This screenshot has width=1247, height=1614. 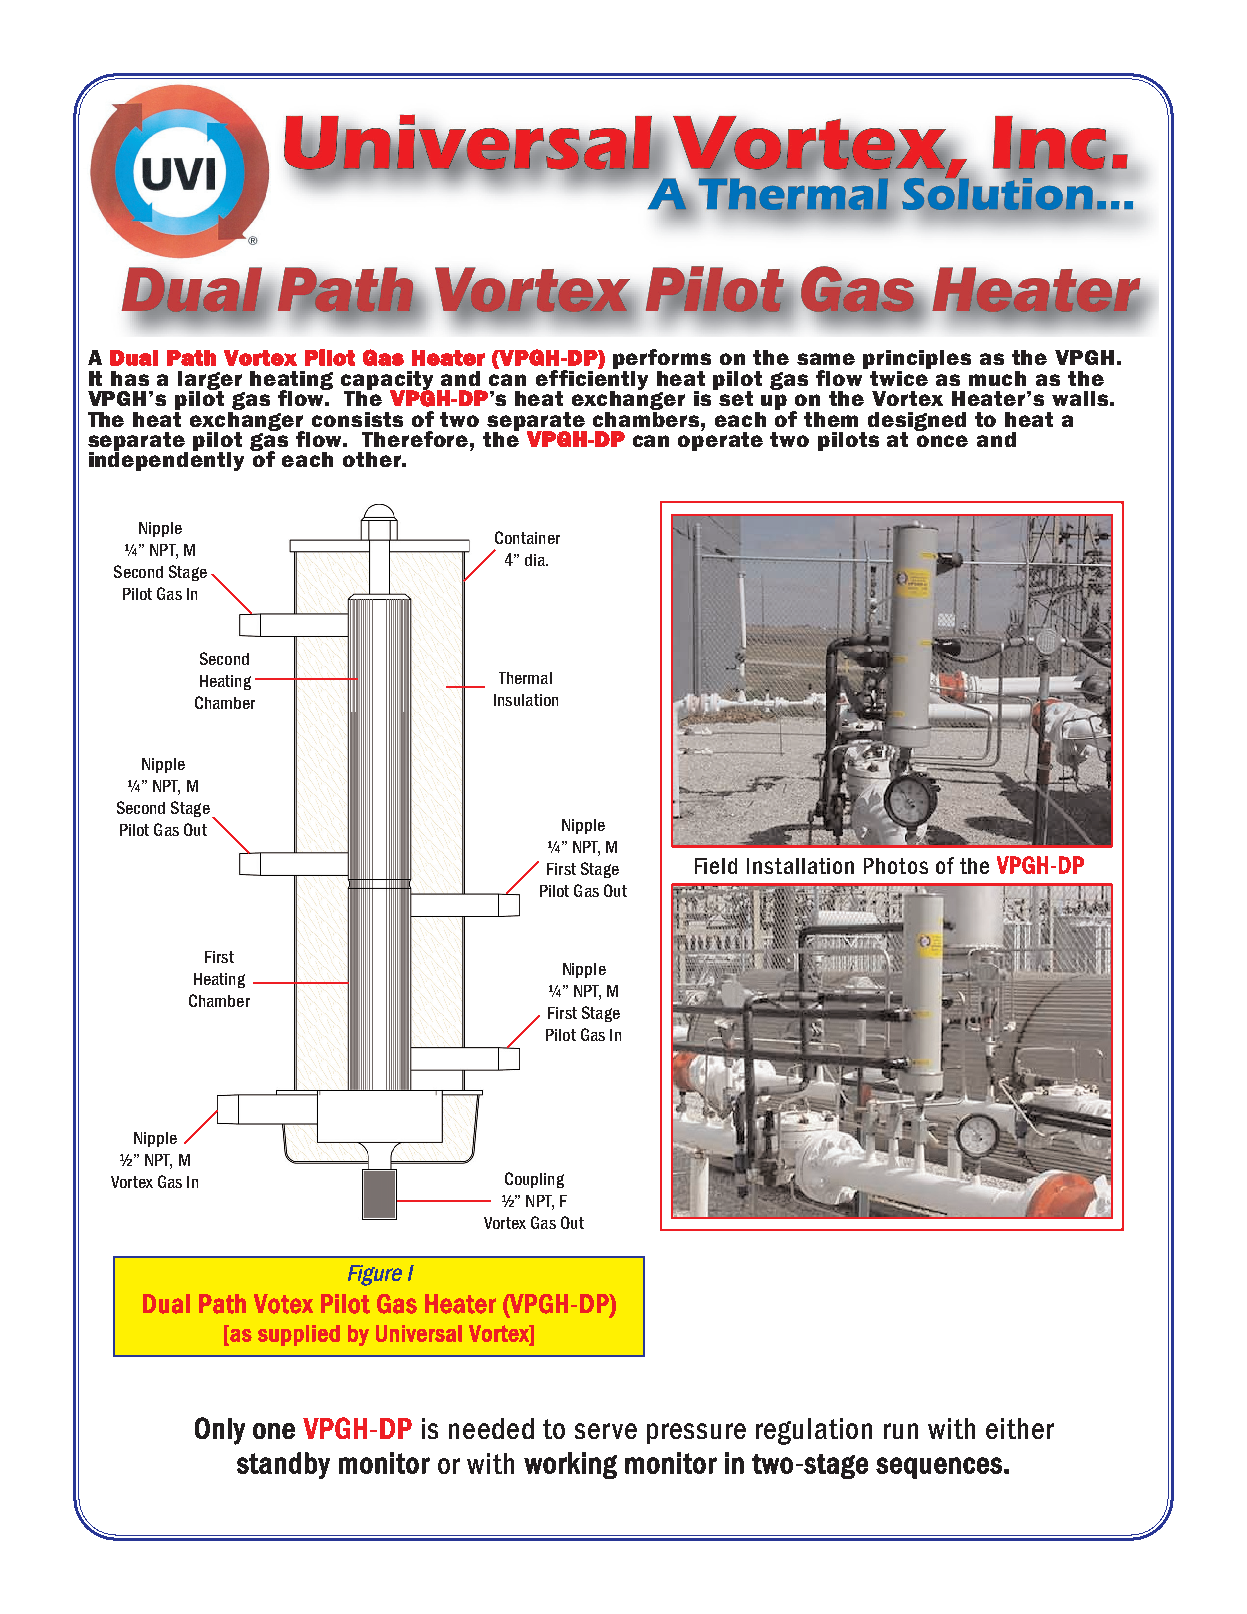 I want to click on twice, so click(x=900, y=377).
